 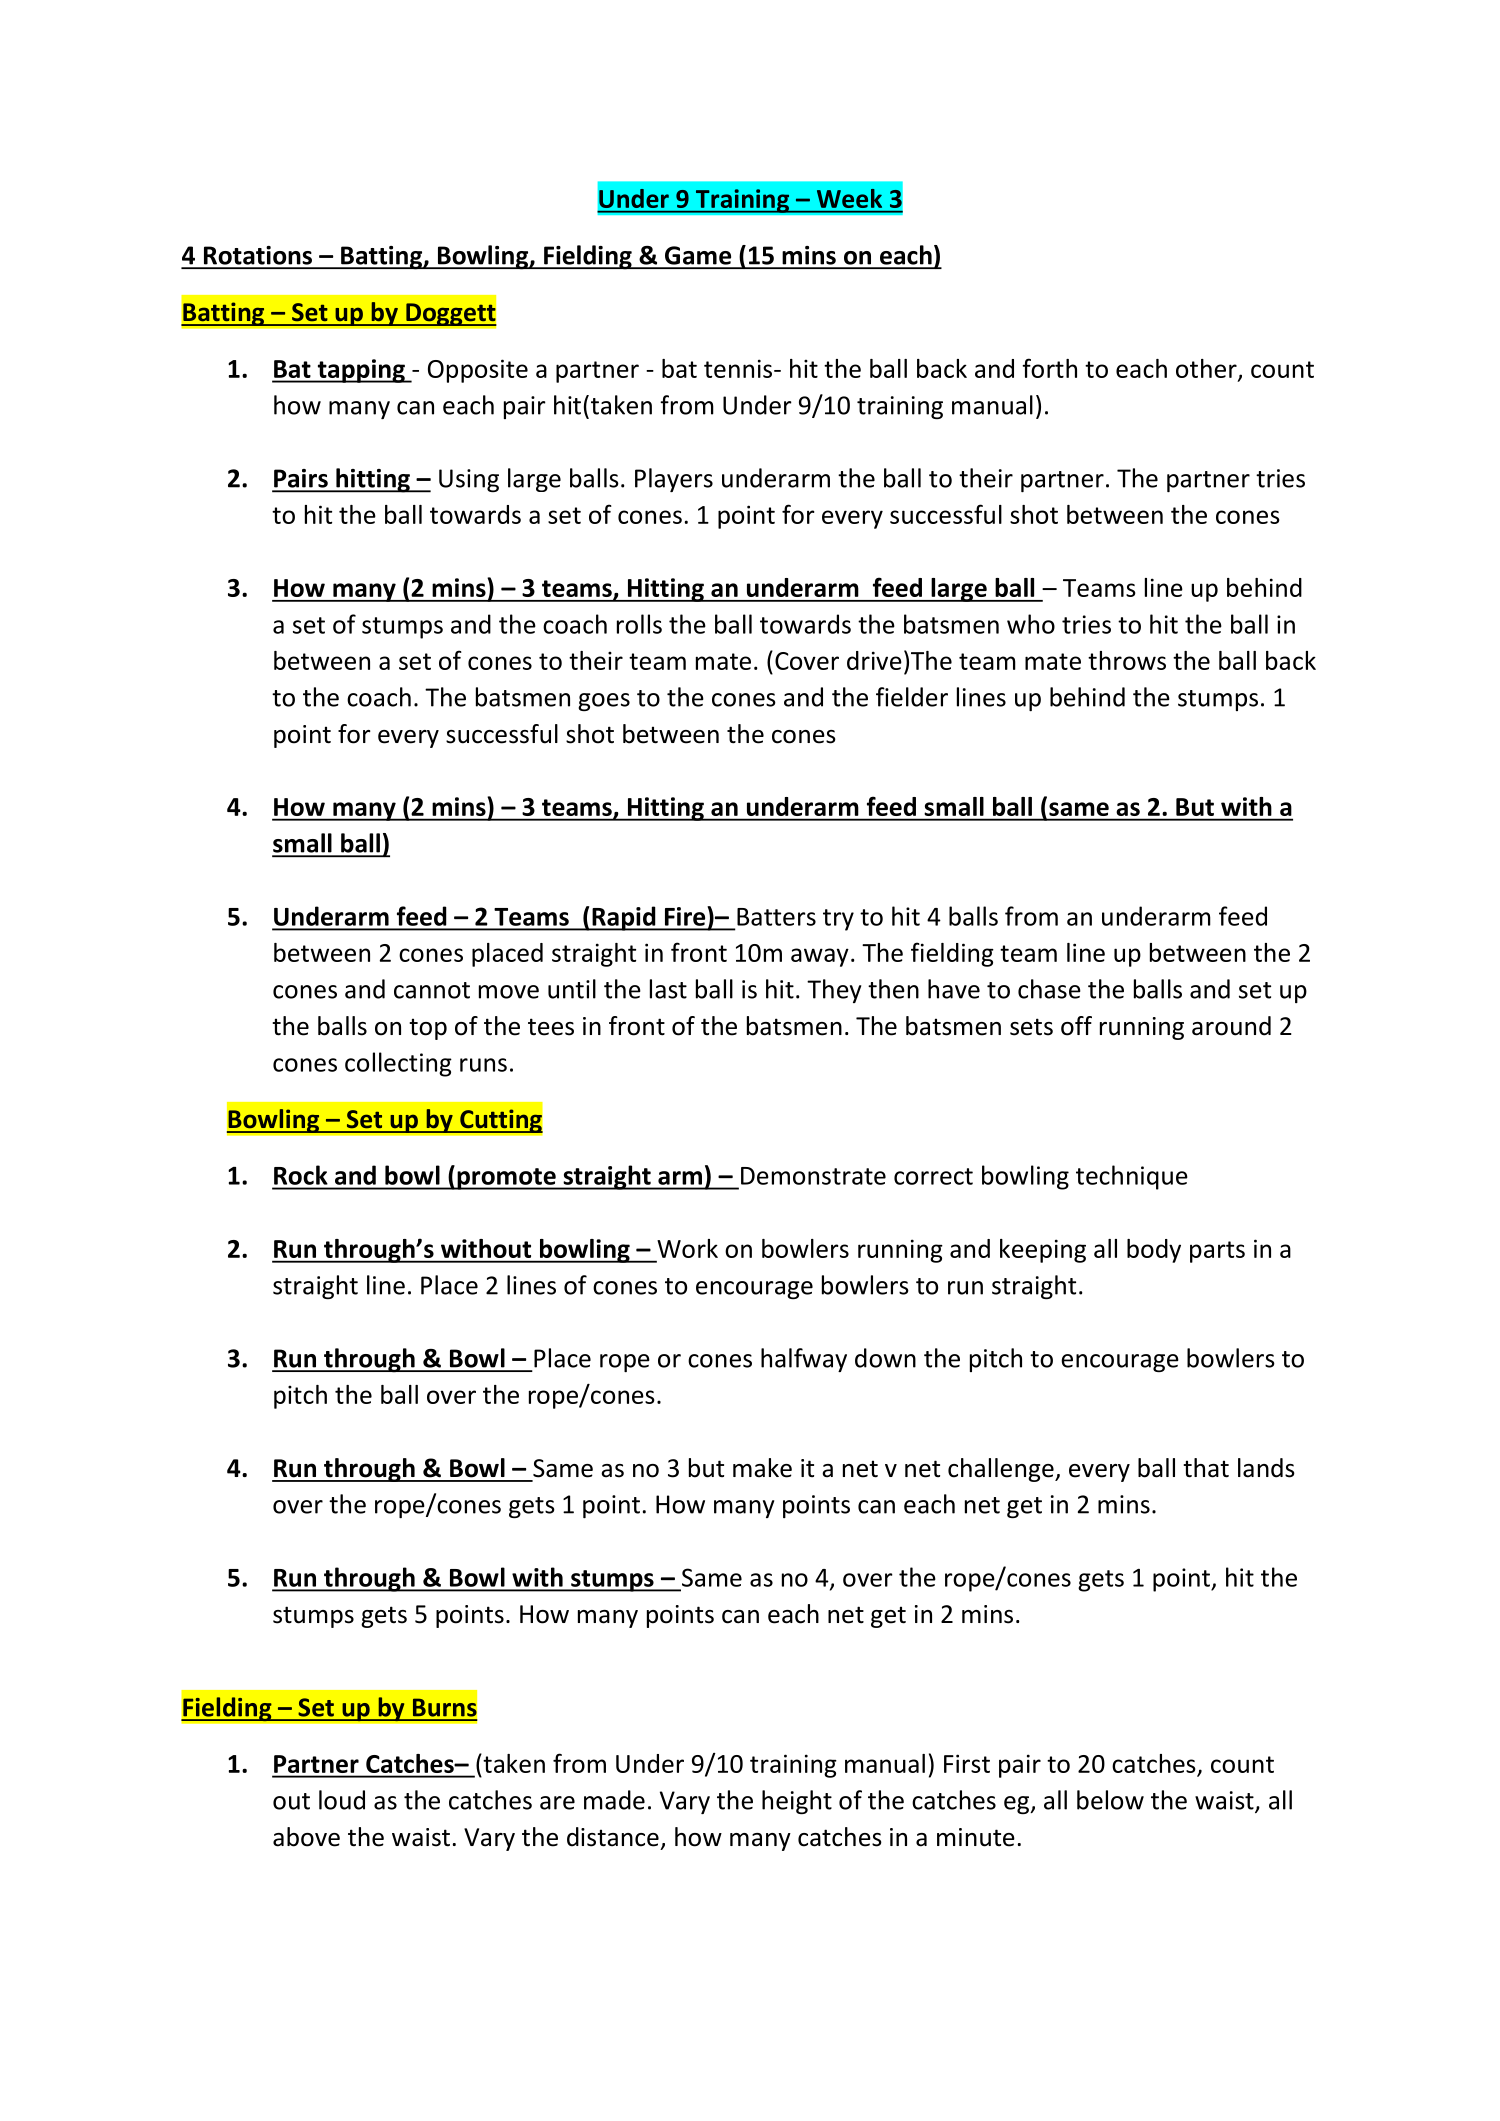 I want to click on throws, so click(x=1127, y=660).
